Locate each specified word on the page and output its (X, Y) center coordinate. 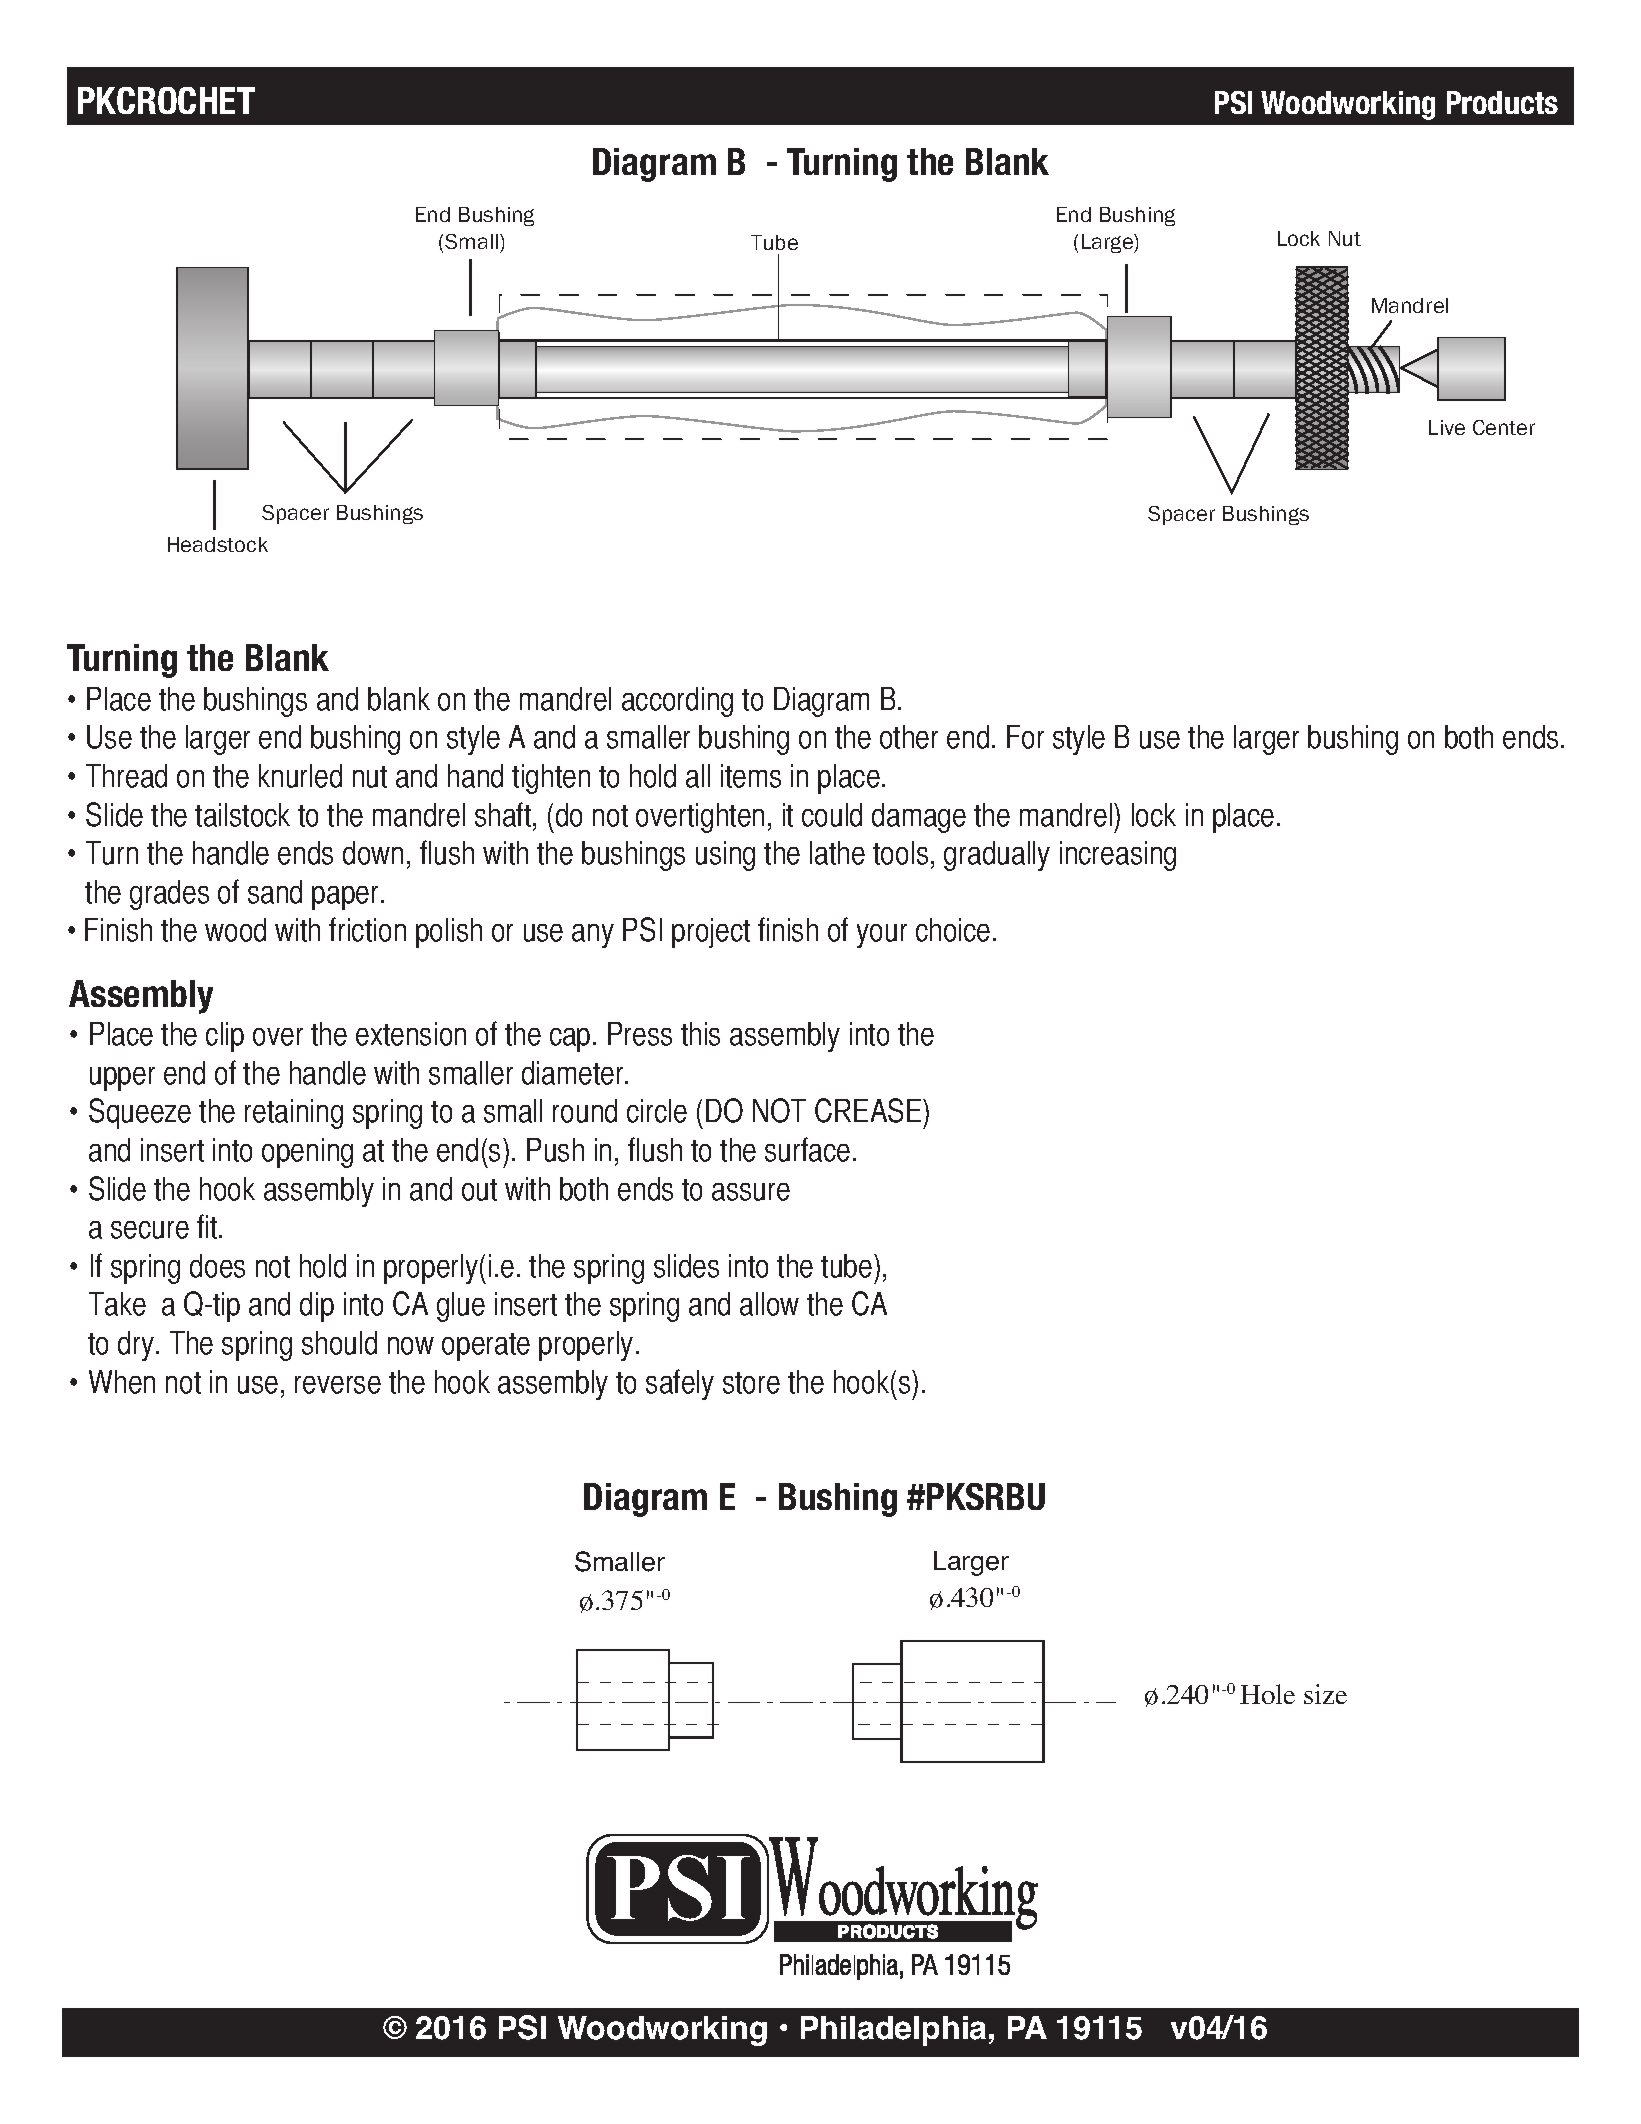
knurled (300, 776)
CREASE (869, 1110)
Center (1504, 427)
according (677, 702)
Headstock (218, 544)
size (1325, 1694)
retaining (294, 1114)
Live (1447, 427)
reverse (338, 1385)
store (751, 1383)
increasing (1118, 856)
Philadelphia (893, 2031)
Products (1502, 102)
